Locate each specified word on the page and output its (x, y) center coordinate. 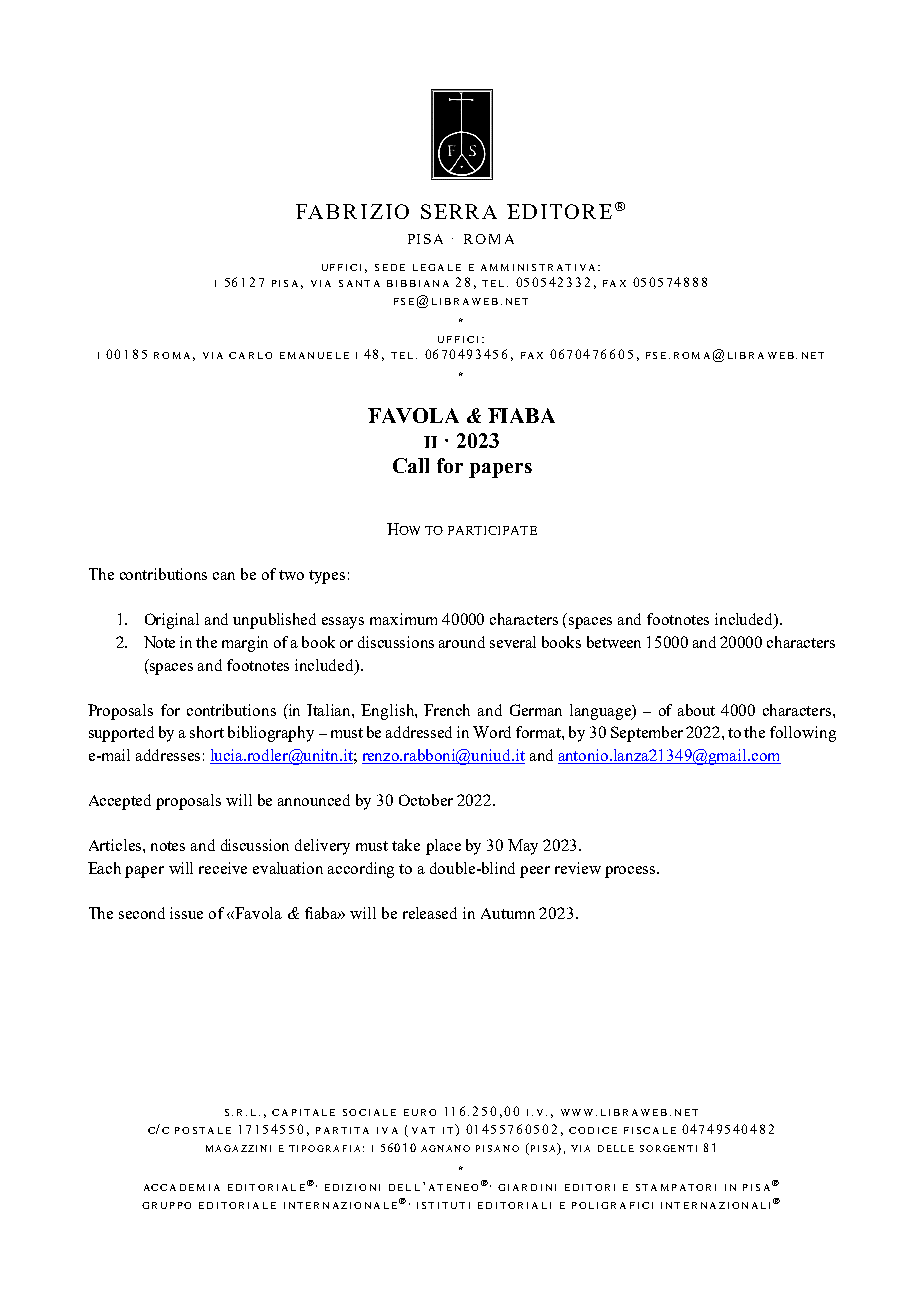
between (614, 642)
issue (186, 913)
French (447, 710)
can (224, 576)
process (631, 872)
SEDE (390, 267)
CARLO (250, 355)
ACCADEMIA (182, 1187)
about (696, 710)
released (430, 913)
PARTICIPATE (492, 530)
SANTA (359, 283)
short (207, 732)
